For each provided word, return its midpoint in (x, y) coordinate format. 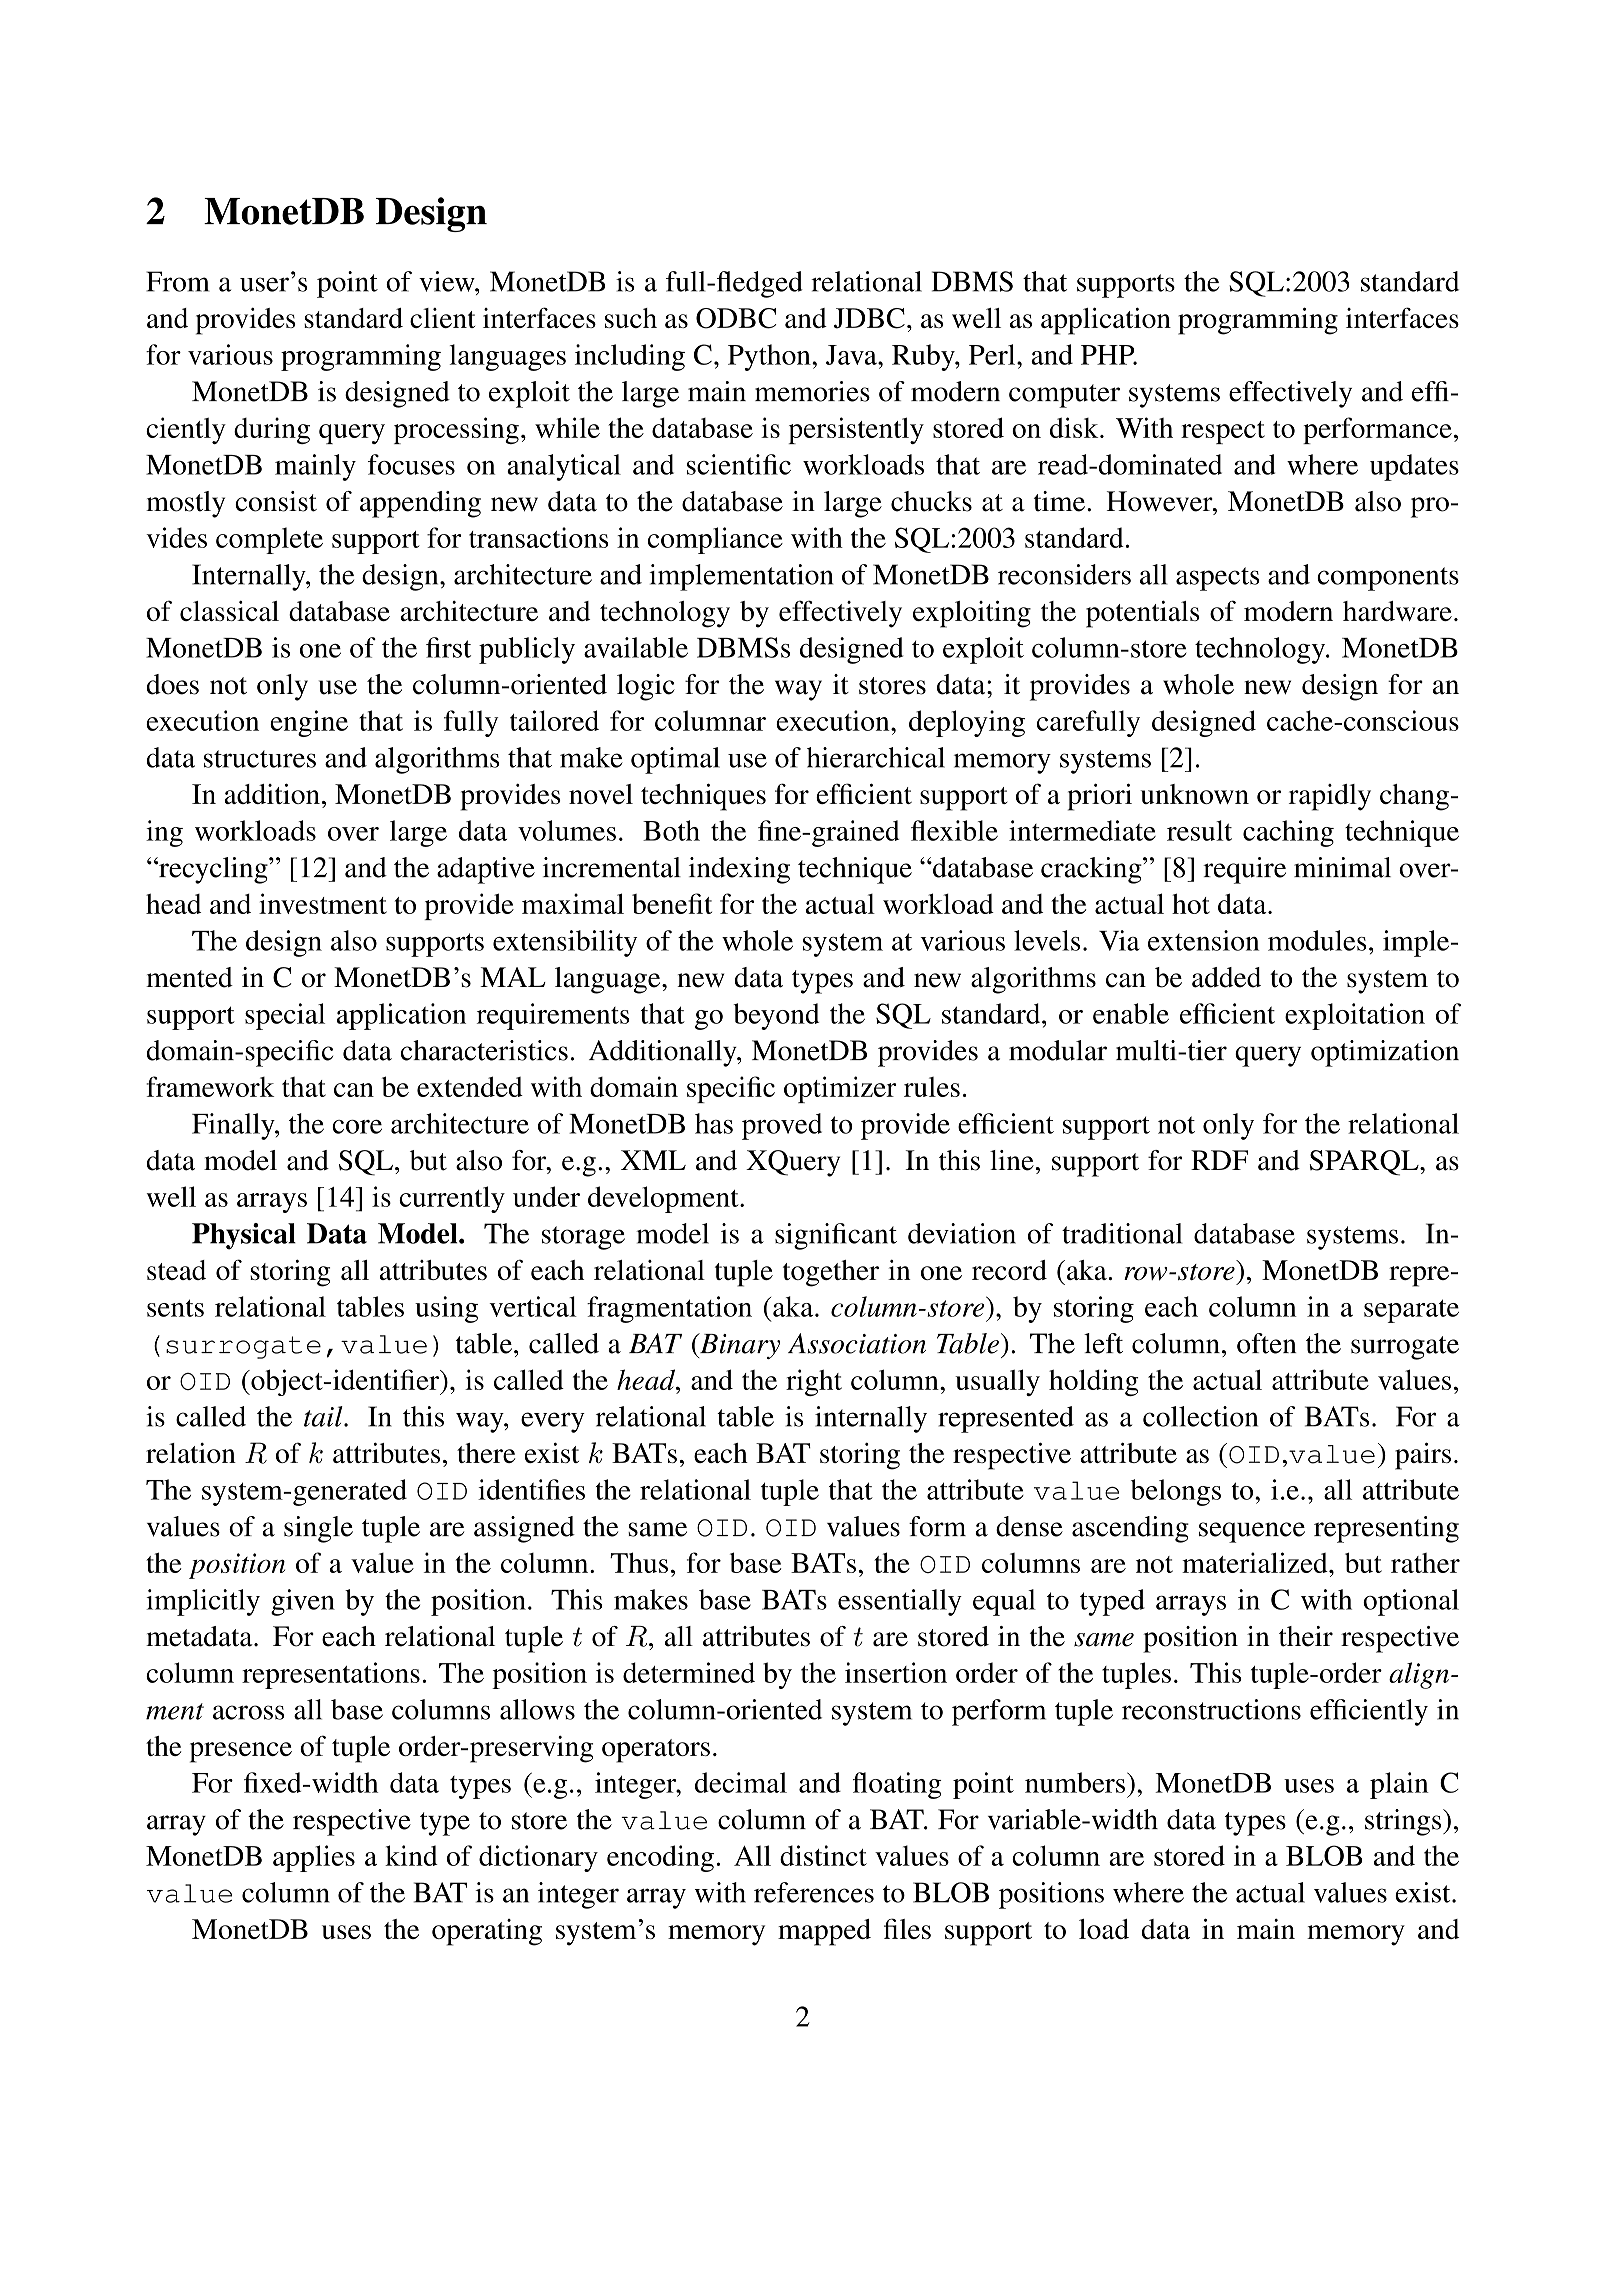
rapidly (1330, 797)
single (318, 1529)
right (814, 1382)
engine (309, 723)
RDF (1219, 1160)
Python (770, 357)
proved (782, 1126)
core (357, 1127)
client (442, 318)
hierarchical (876, 757)
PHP (1109, 355)
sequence (1252, 1532)
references (814, 1892)
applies (314, 1858)
